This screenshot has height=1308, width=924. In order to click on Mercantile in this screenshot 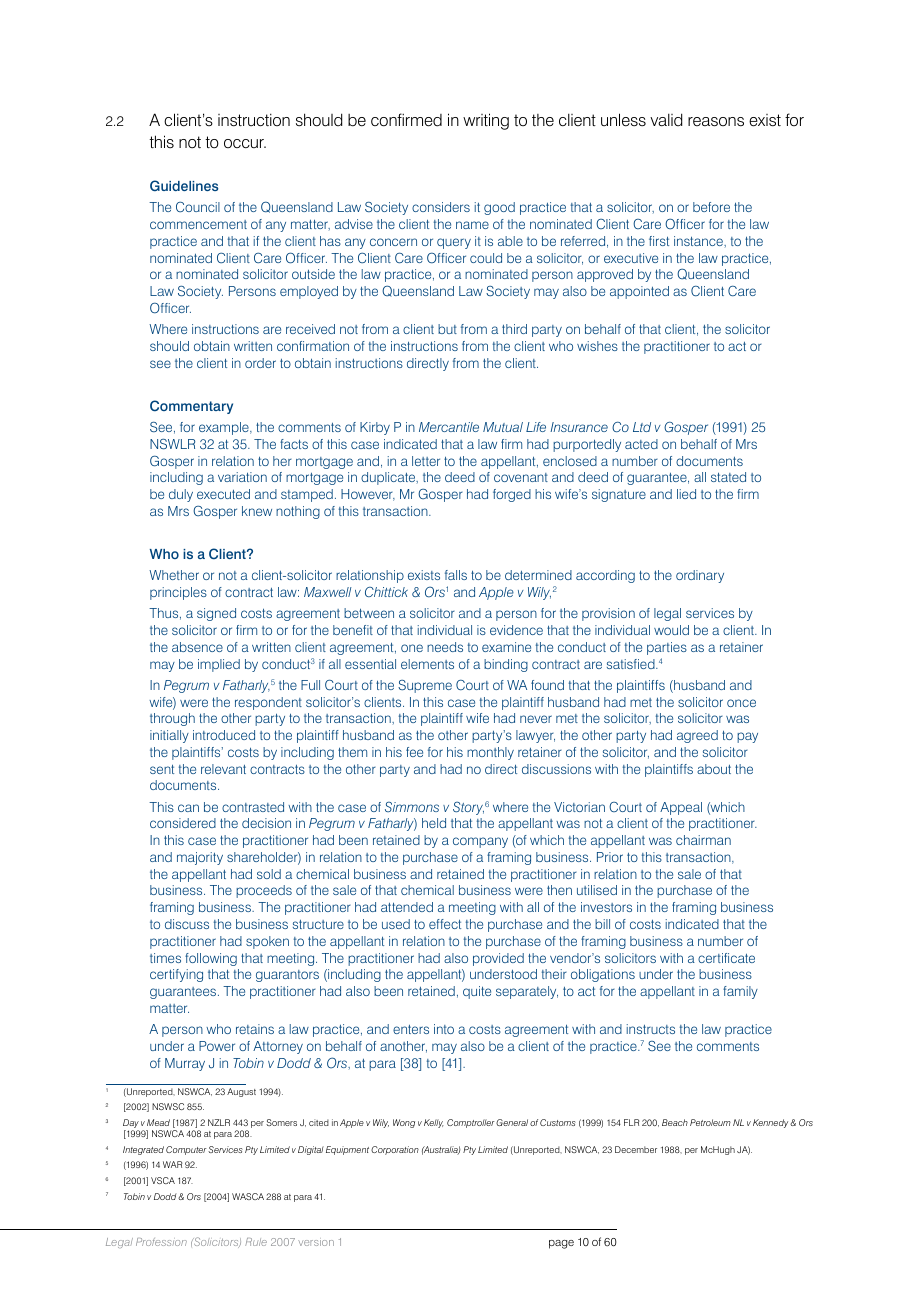, I will do `click(449, 427)`.
